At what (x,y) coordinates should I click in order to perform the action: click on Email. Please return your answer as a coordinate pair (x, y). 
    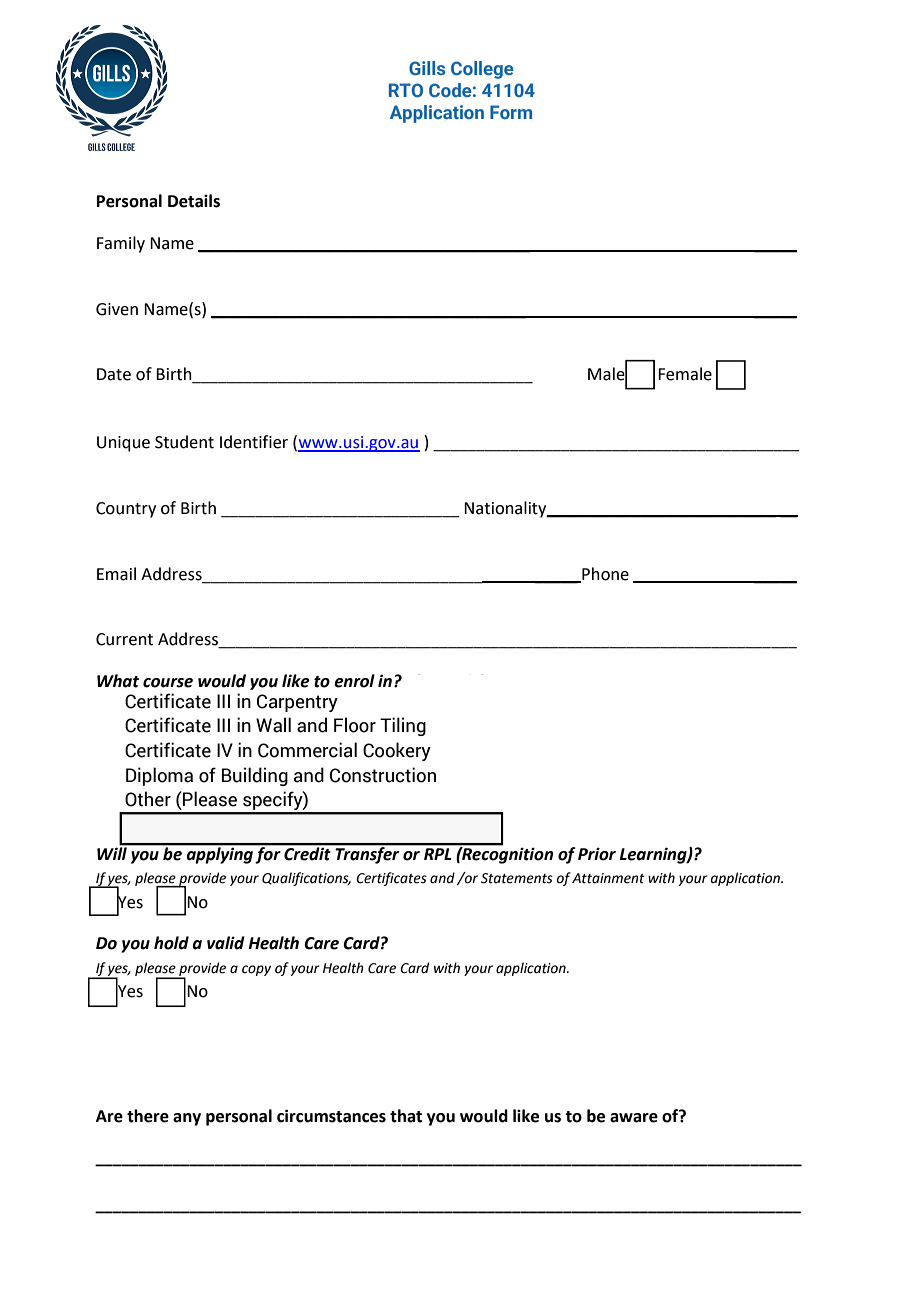
    Looking at the image, I should click on (116, 574).
